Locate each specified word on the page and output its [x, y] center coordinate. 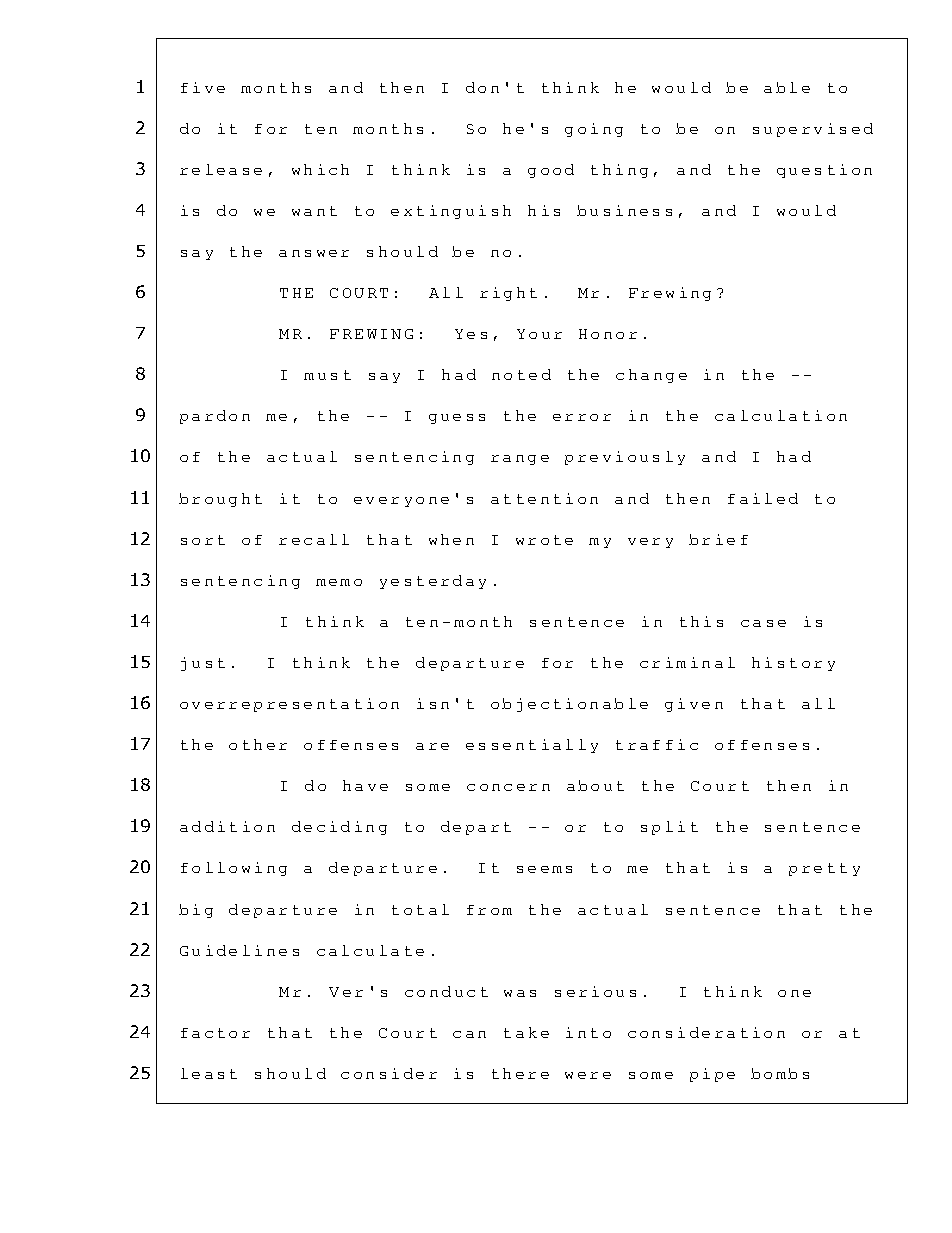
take [526, 1032]
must [327, 375]
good [551, 171]
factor [215, 1033]
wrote [544, 540]
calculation [781, 415]
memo [339, 582]
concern [508, 787]
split [669, 828]
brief [718, 539]
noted [521, 374]
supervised [813, 130]
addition [227, 826]
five [203, 87]
